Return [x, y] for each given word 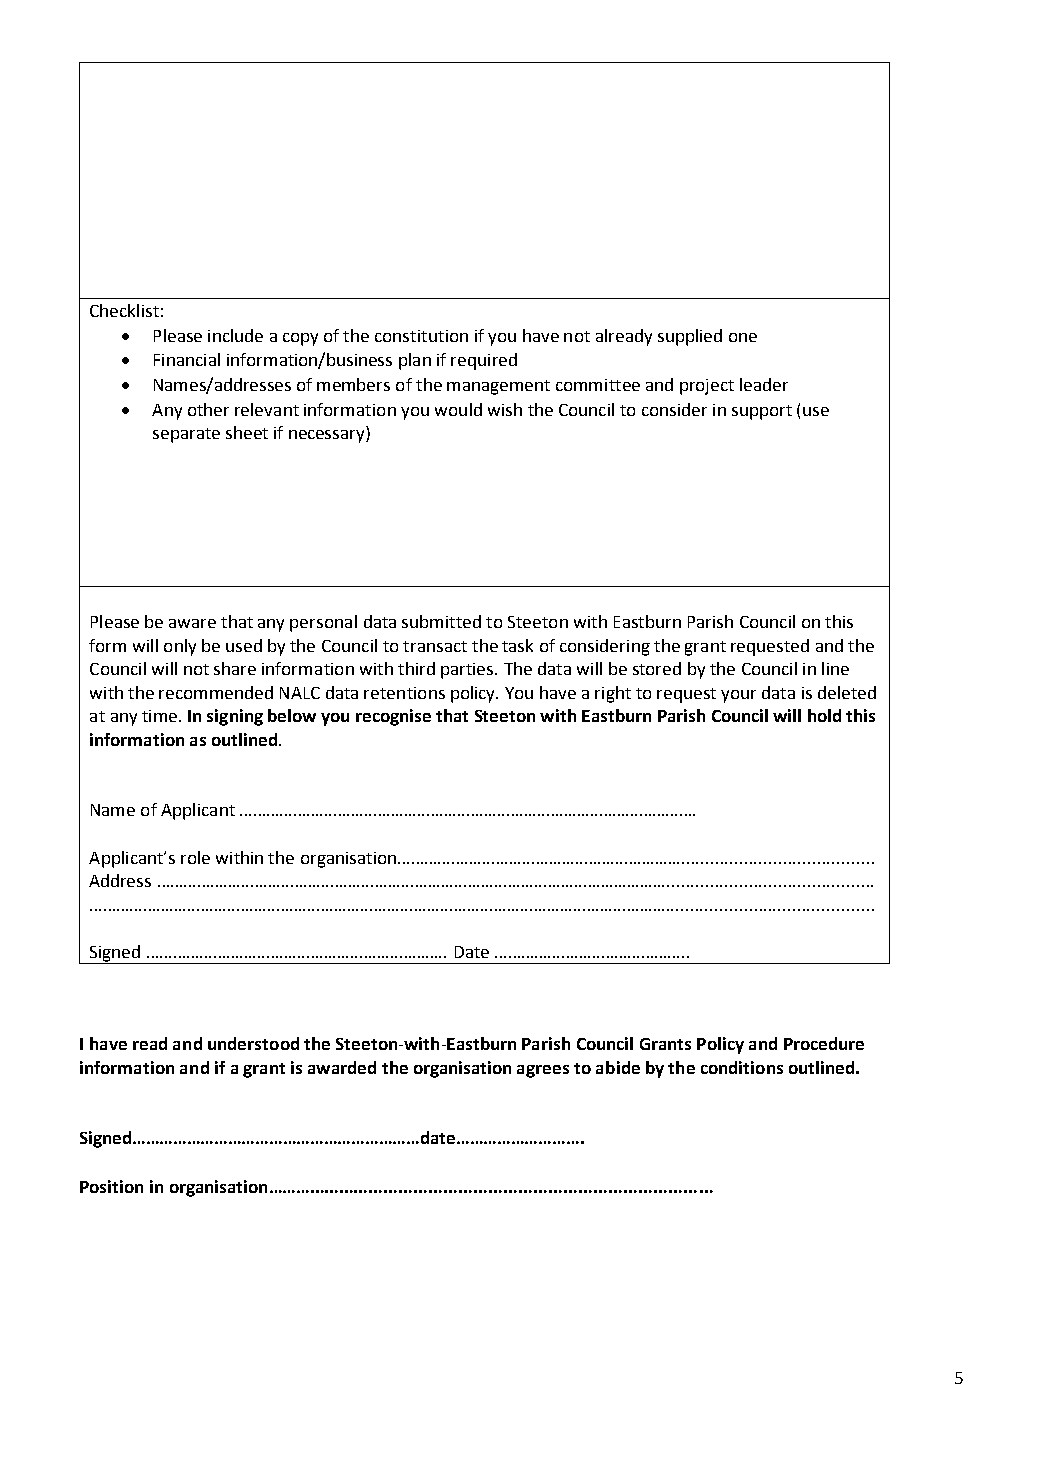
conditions [742, 1067]
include [235, 335]
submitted [441, 621]
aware [192, 623]
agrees [543, 1071]
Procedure [824, 1043]
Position [111, 1186]
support [762, 412]
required [484, 361]
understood [253, 1043]
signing [235, 717]
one [743, 337]
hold [824, 715]
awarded [342, 1067]
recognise [393, 717]
